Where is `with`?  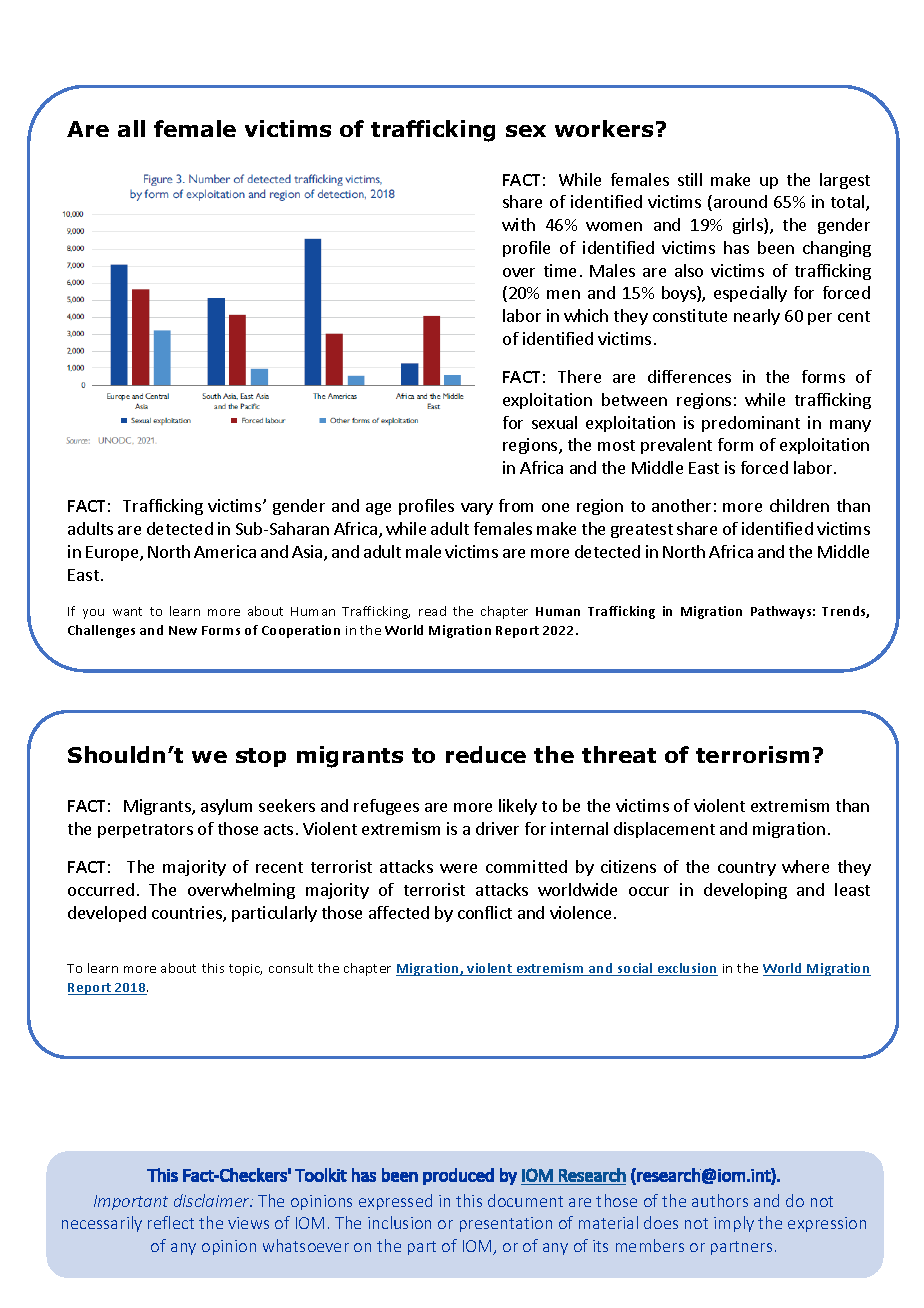
with is located at coordinates (518, 224).
